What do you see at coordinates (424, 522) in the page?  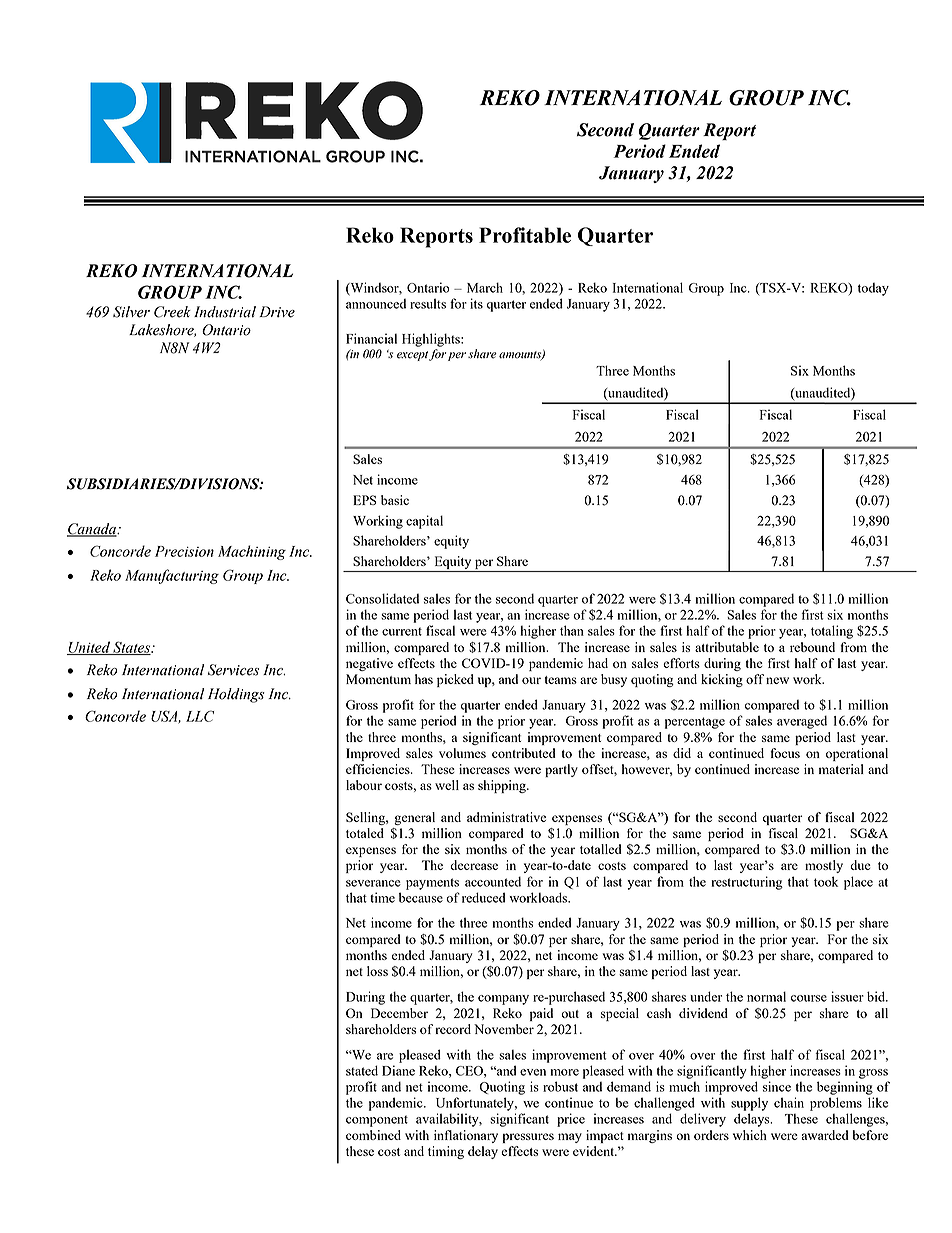 I see `capital` at bounding box center [424, 522].
